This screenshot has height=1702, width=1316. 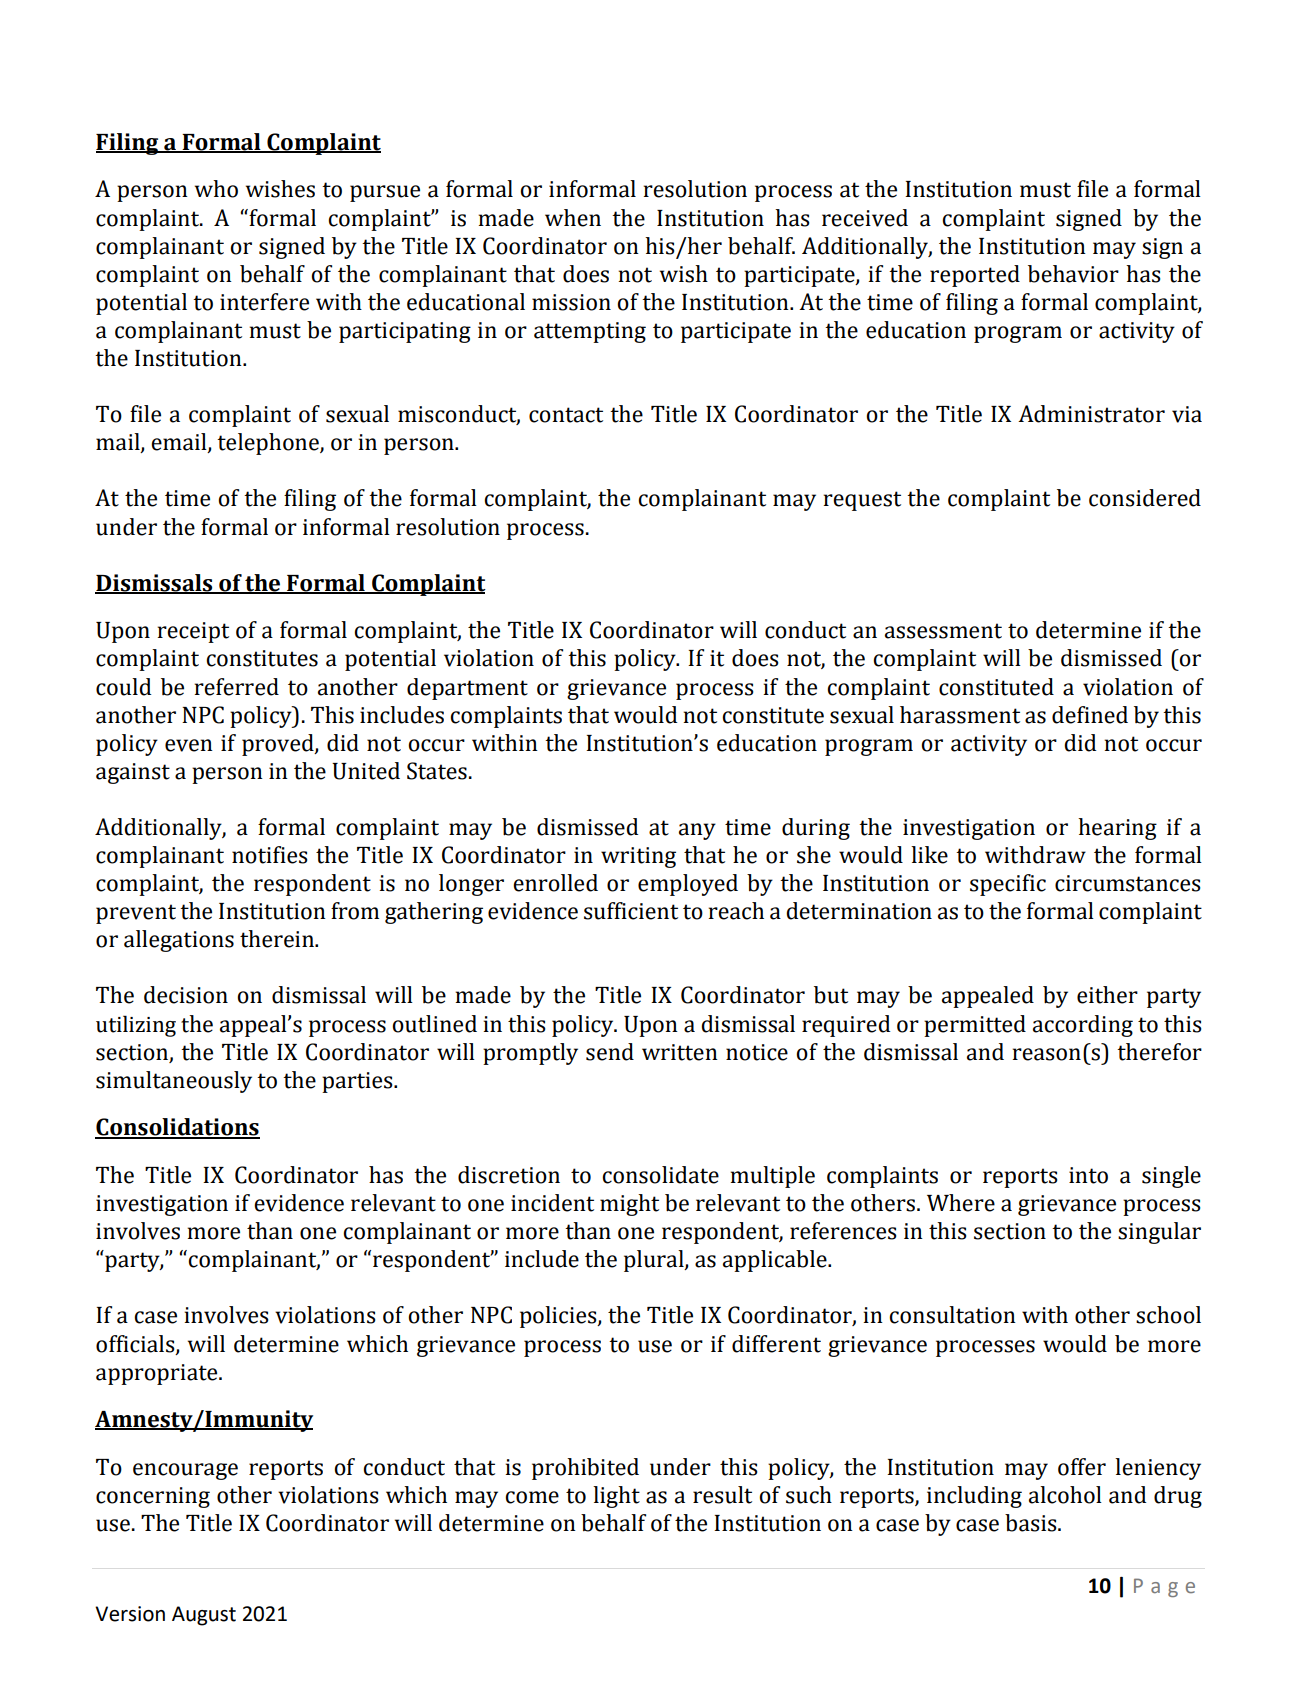 What do you see at coordinates (1008, 885) in the screenshot?
I see `specific` at bounding box center [1008, 885].
